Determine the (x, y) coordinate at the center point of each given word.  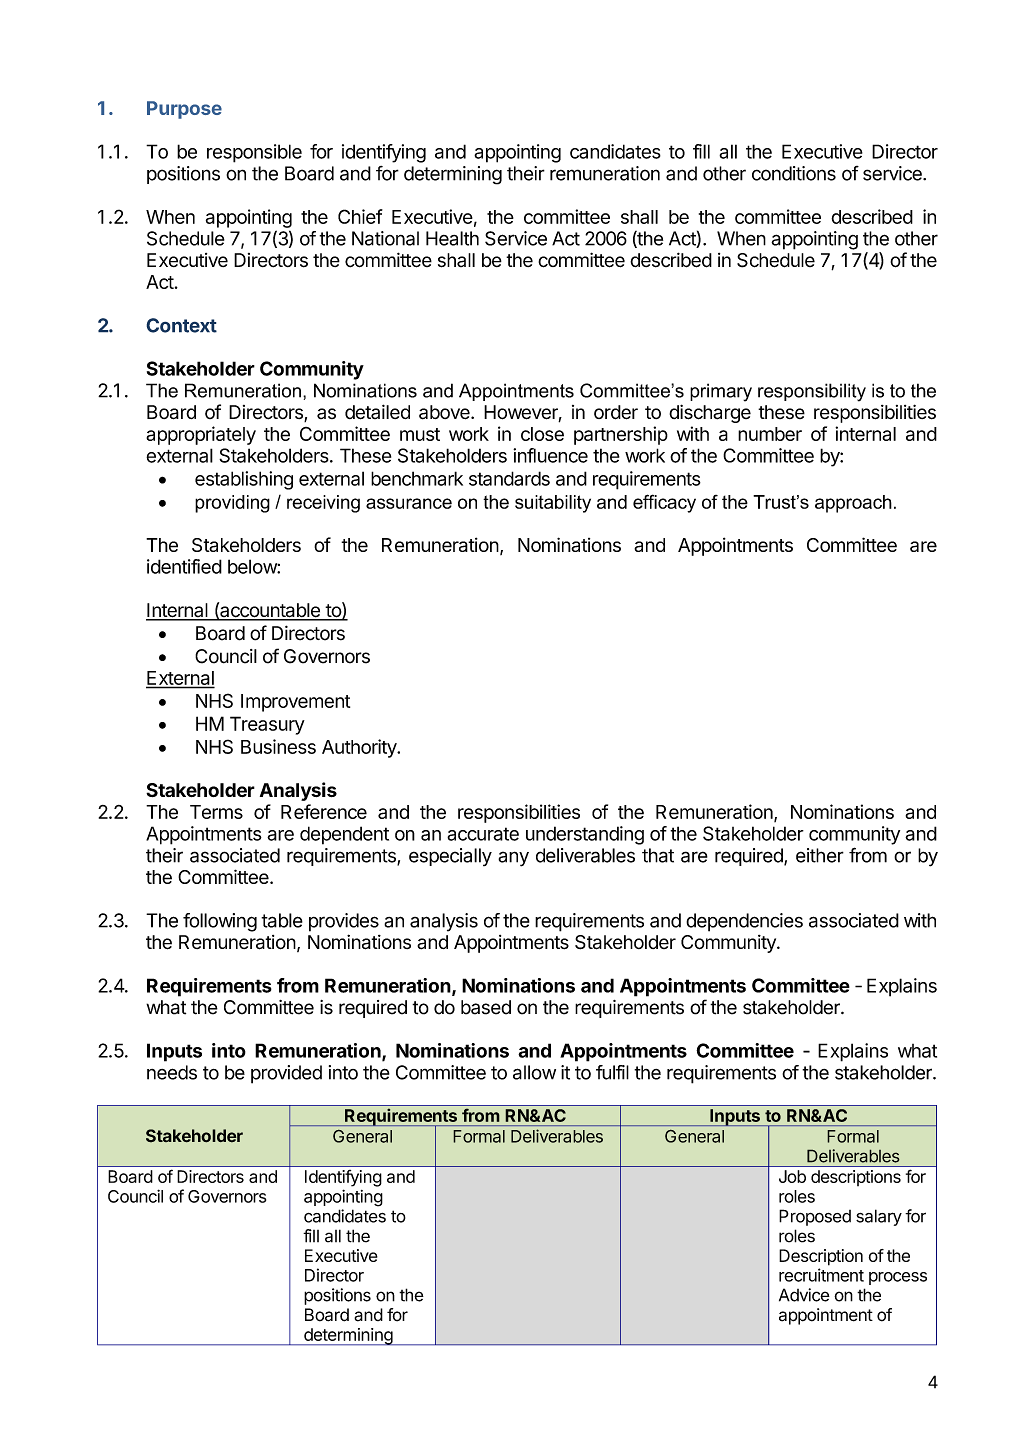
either (820, 855)
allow (534, 1072)
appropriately (201, 435)
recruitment (821, 1275)
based (486, 1007)
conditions (794, 173)
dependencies (744, 922)
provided (286, 1074)
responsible (254, 153)
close (542, 434)
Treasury (267, 725)
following (220, 922)
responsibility (812, 392)
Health (452, 238)
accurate (483, 834)
